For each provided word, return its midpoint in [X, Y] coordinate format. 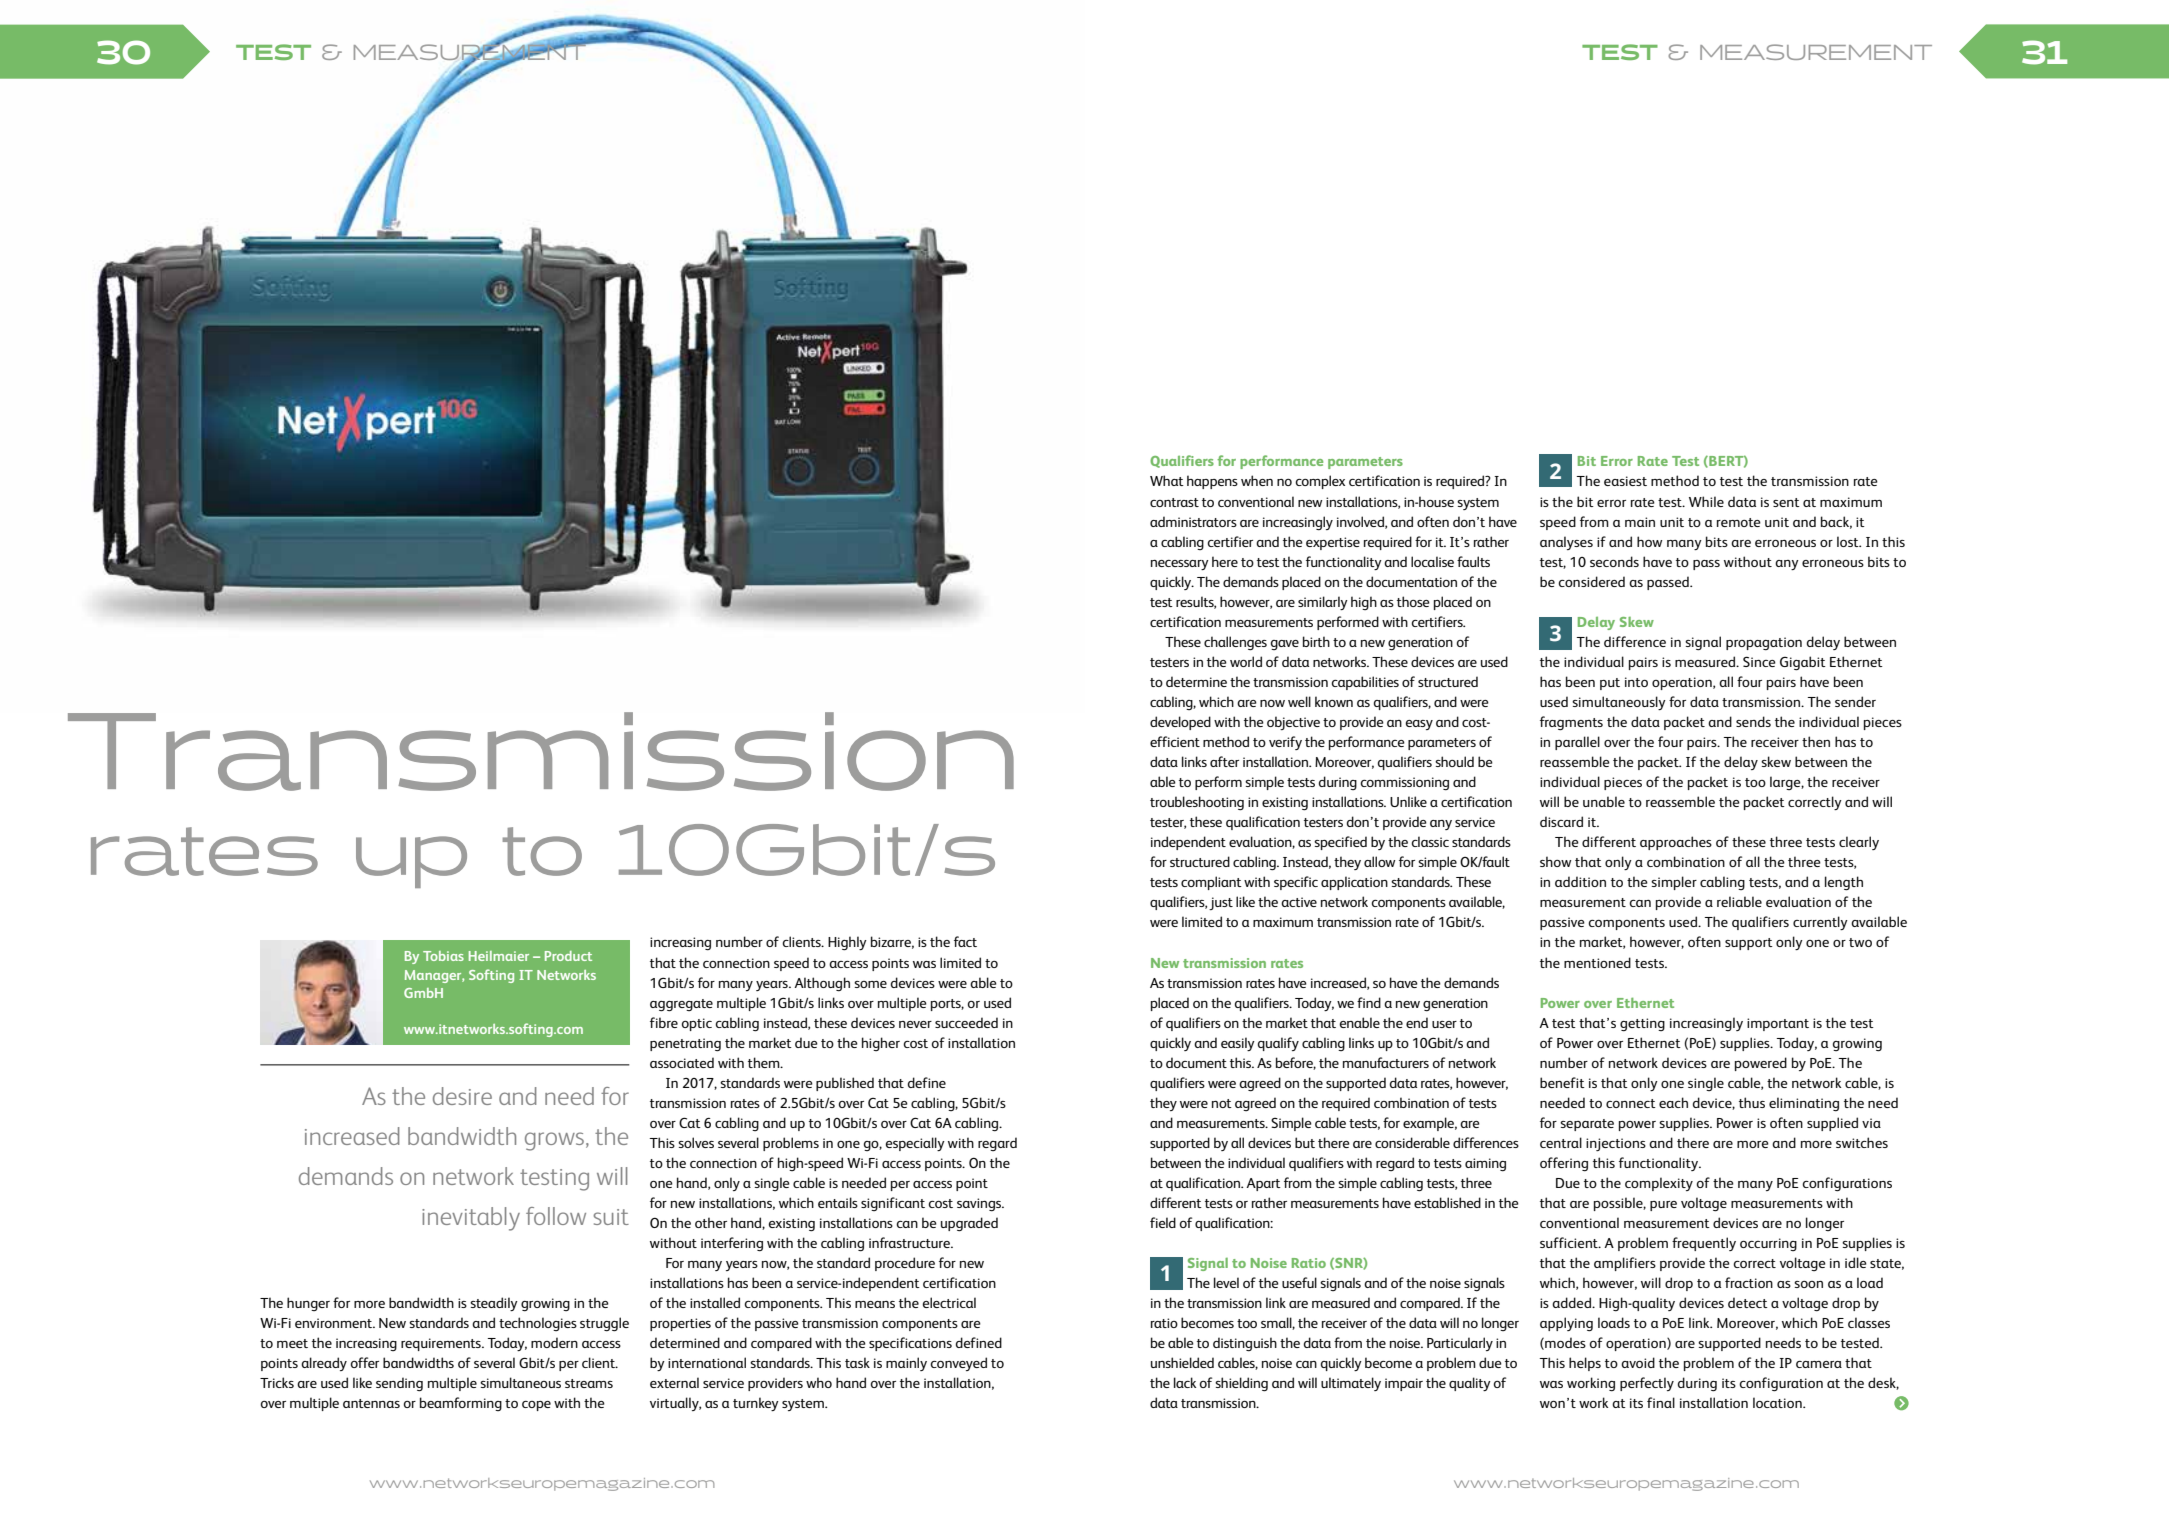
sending [399, 1384]
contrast [1174, 502]
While [1706, 501]
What [1167, 480]
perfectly [1647, 1384]
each [1673, 1102]
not [1222, 1103]
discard [1561, 821]
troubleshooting [1197, 803]
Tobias [443, 956]
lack [1185, 1382]
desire [462, 1096]
